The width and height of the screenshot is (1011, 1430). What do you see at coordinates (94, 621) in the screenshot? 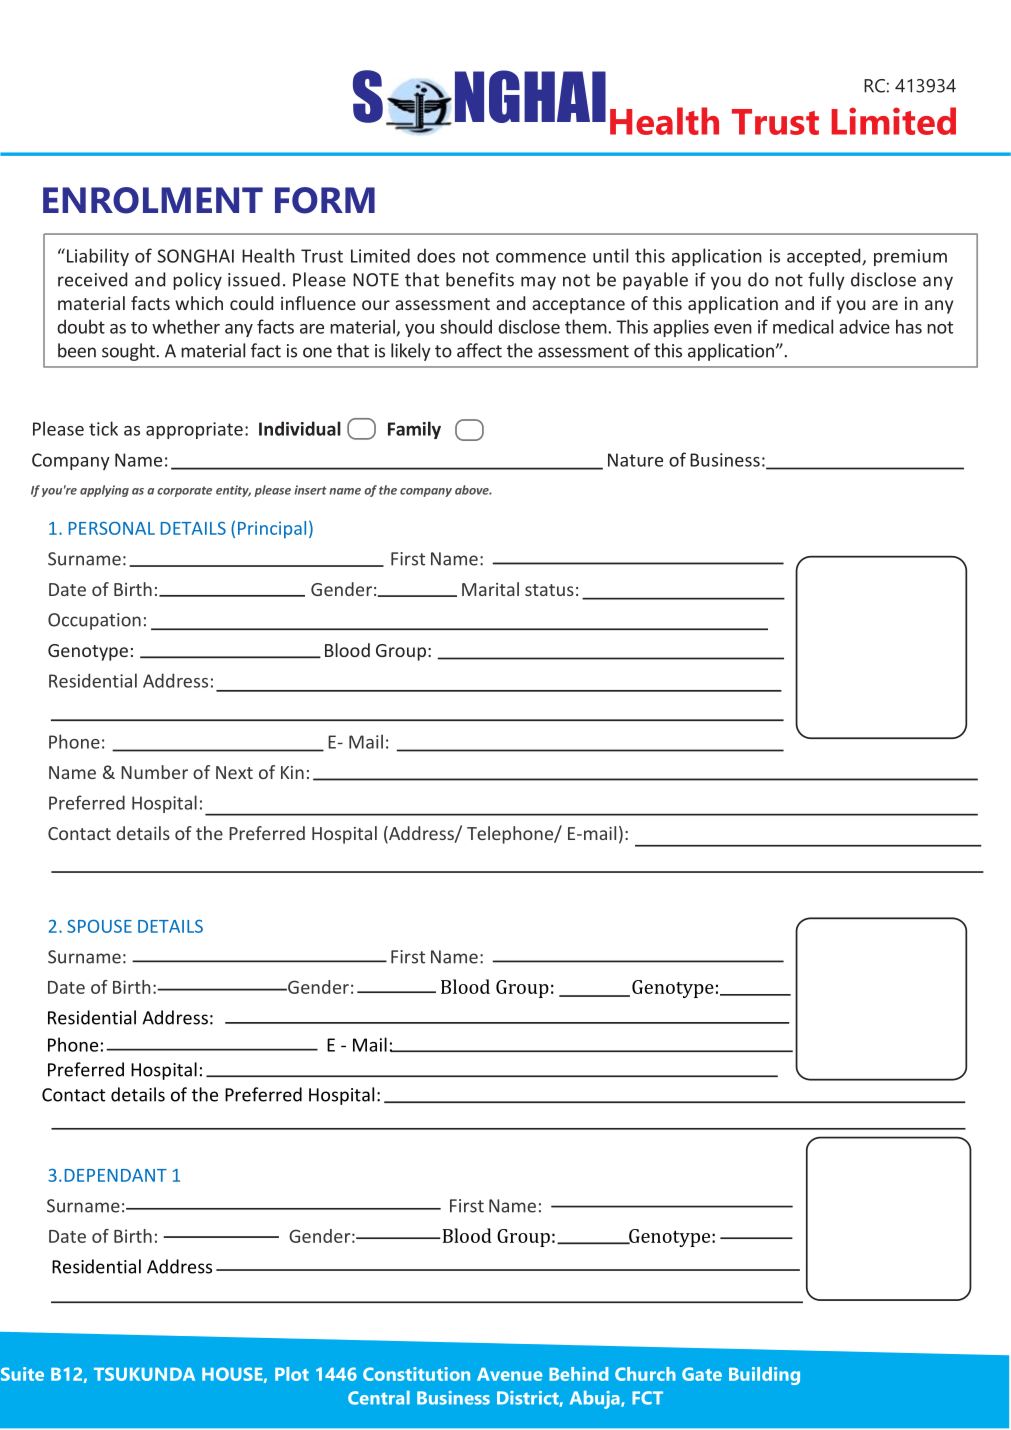
I see `Occupation` at bounding box center [94, 621].
